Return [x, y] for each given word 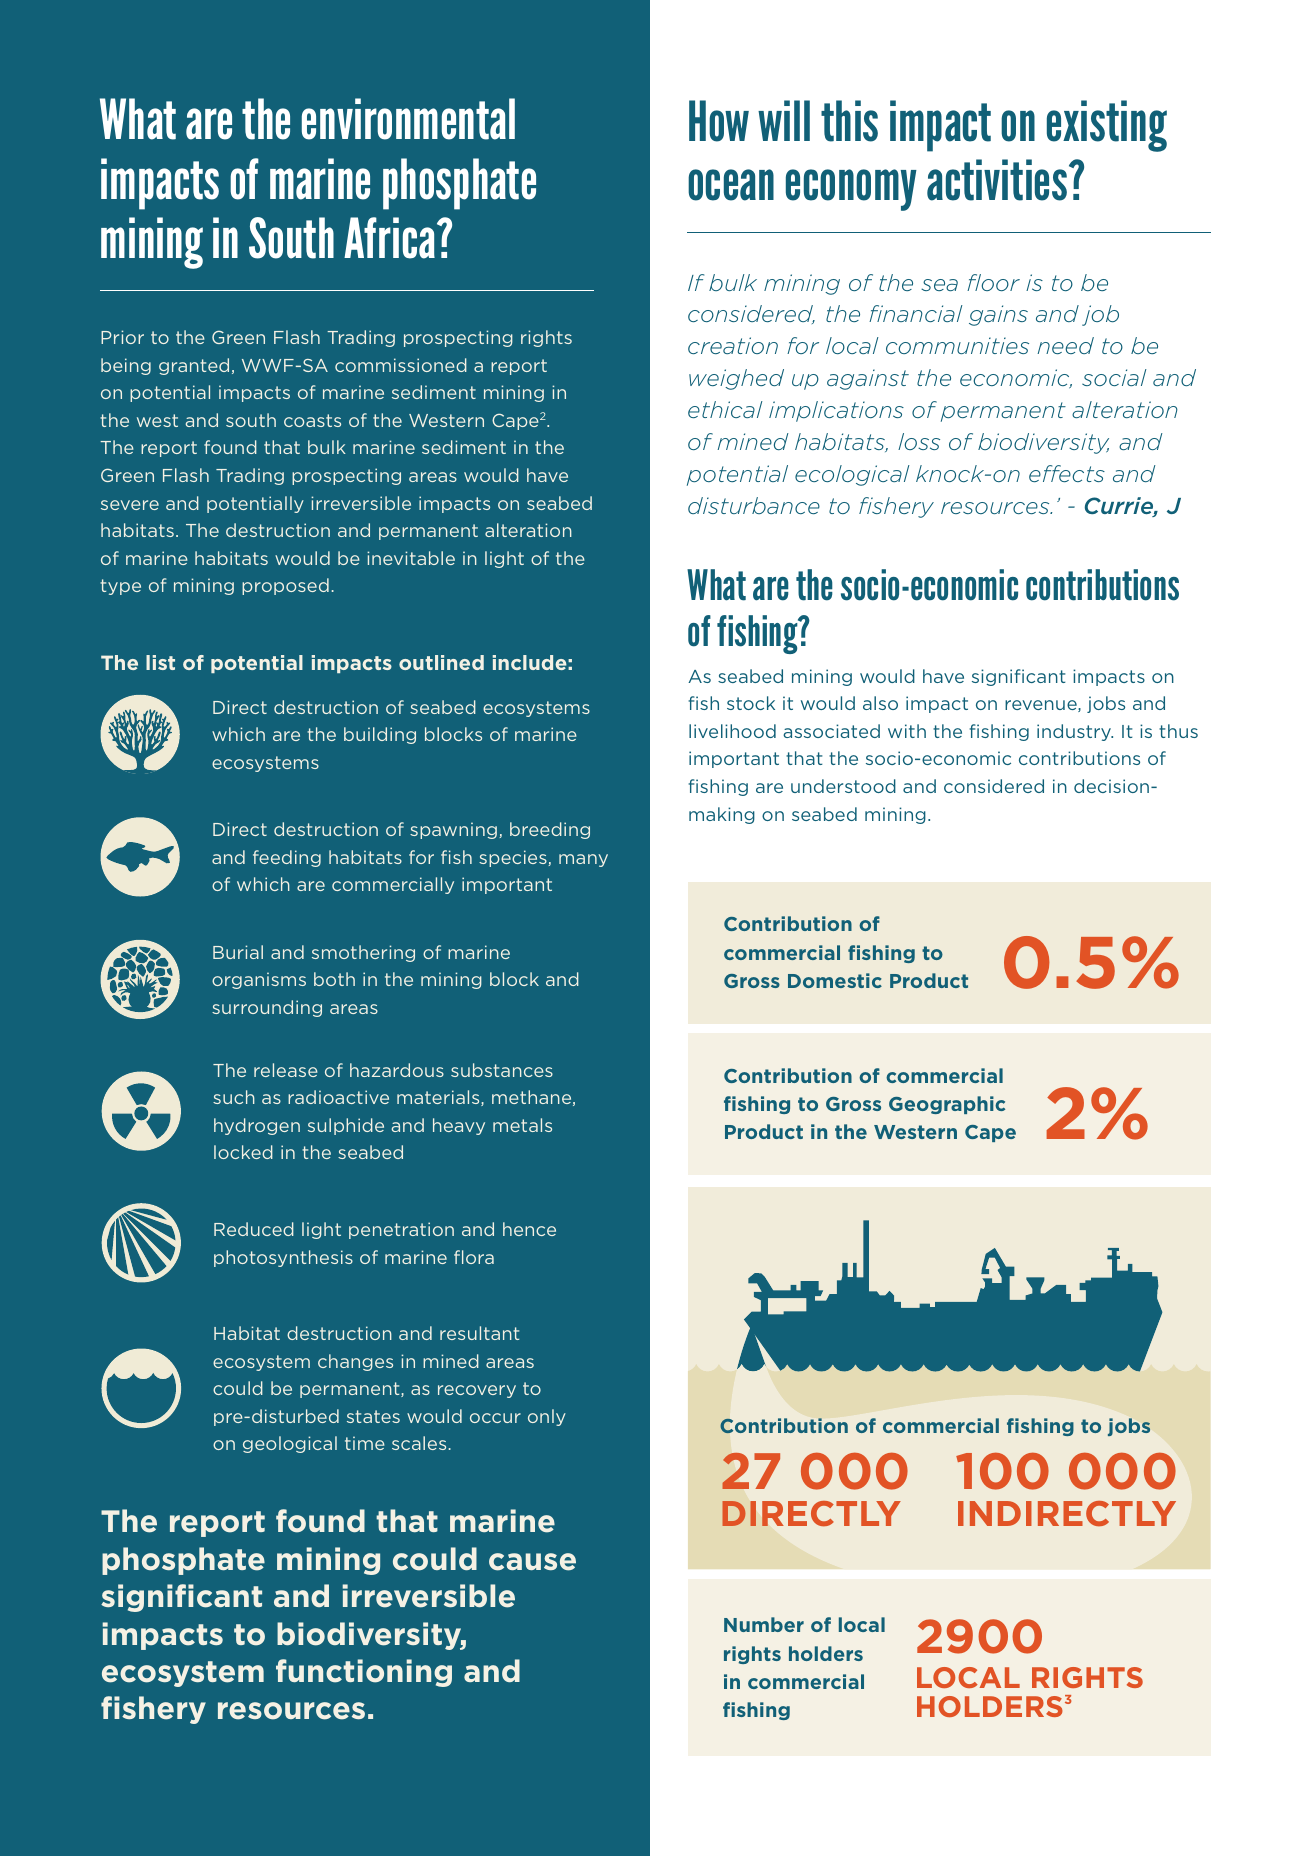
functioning [364, 1673]
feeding [287, 858]
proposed [285, 586]
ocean [731, 185]
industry [1075, 732]
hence [529, 1229]
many [583, 860]
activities [998, 180]
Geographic [947, 1105]
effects [1067, 473]
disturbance [754, 505]
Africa [389, 238]
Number [764, 1624]
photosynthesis [283, 1258]
